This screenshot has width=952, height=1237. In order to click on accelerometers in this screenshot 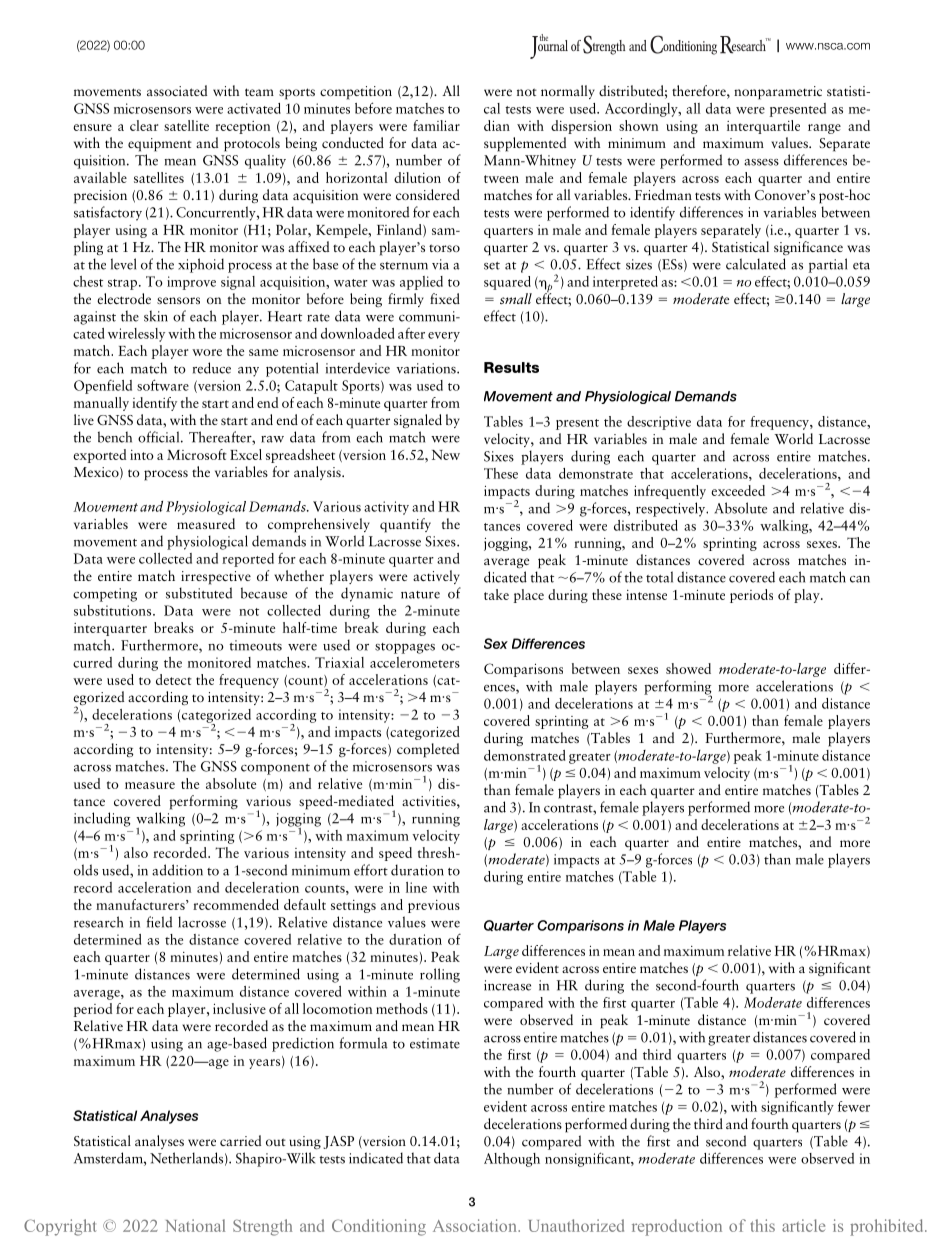, I will do `click(415, 662)`.
